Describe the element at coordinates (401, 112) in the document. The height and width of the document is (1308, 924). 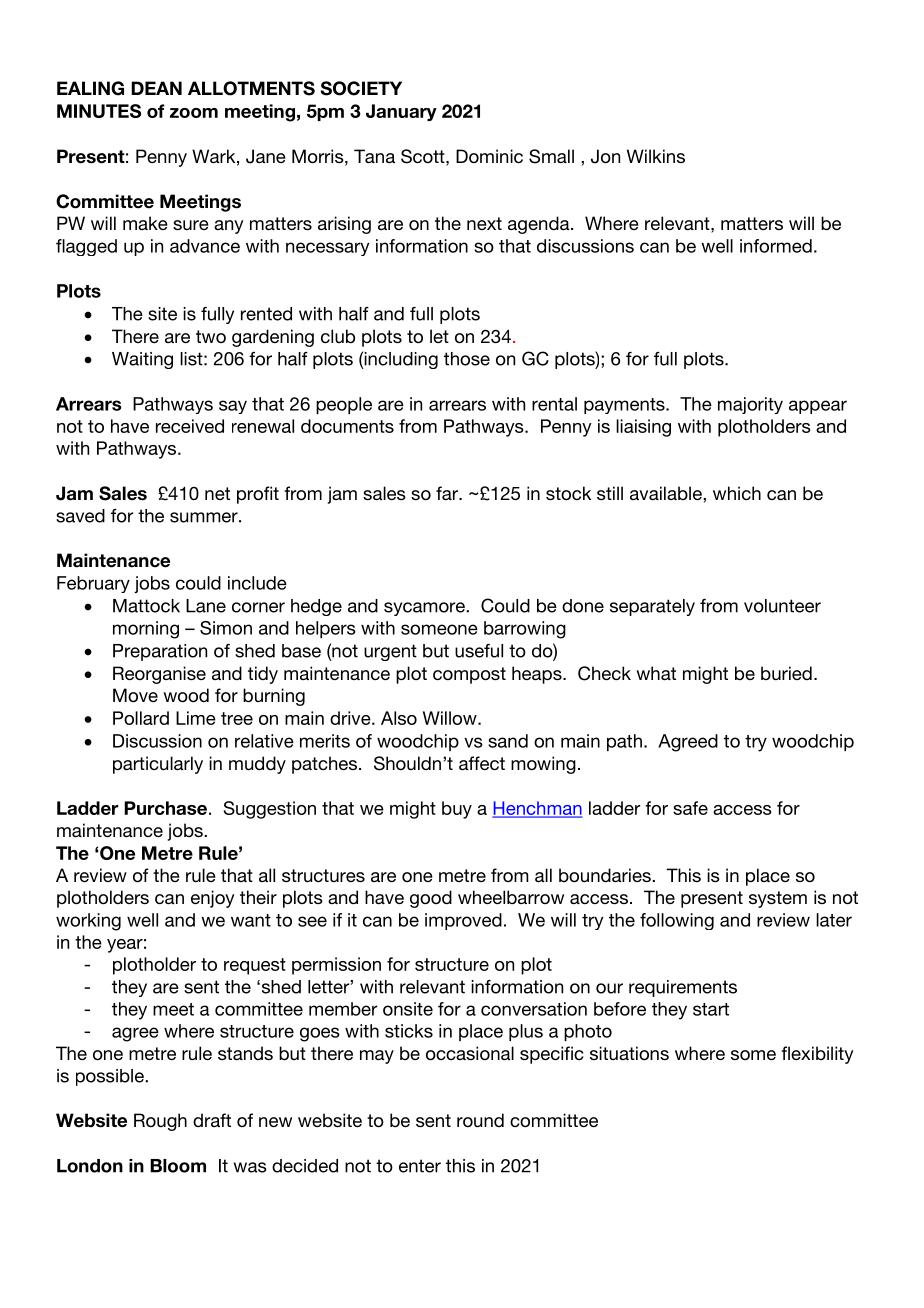
I see `January` at that location.
